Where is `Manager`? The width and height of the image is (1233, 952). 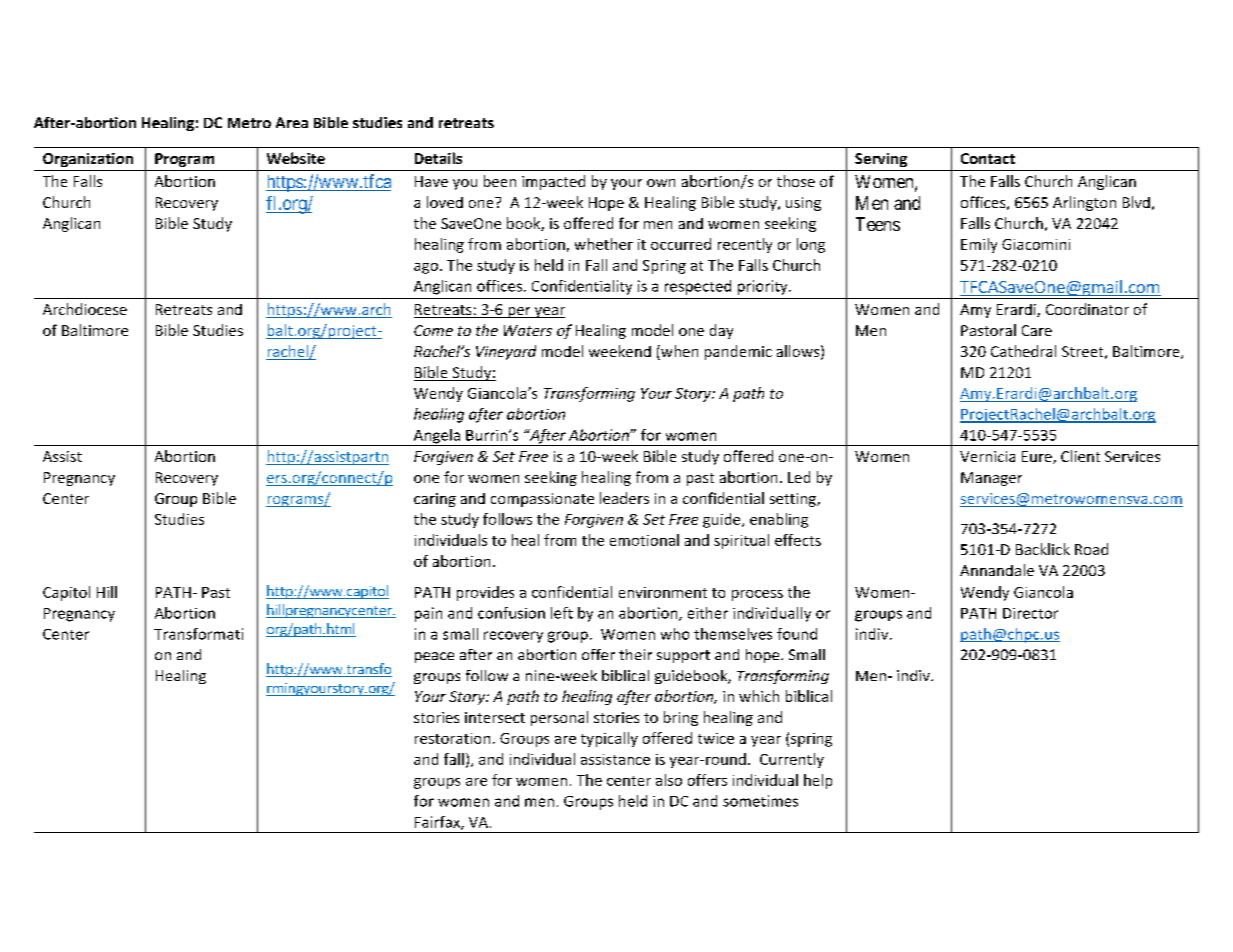 Manager is located at coordinates (991, 479).
